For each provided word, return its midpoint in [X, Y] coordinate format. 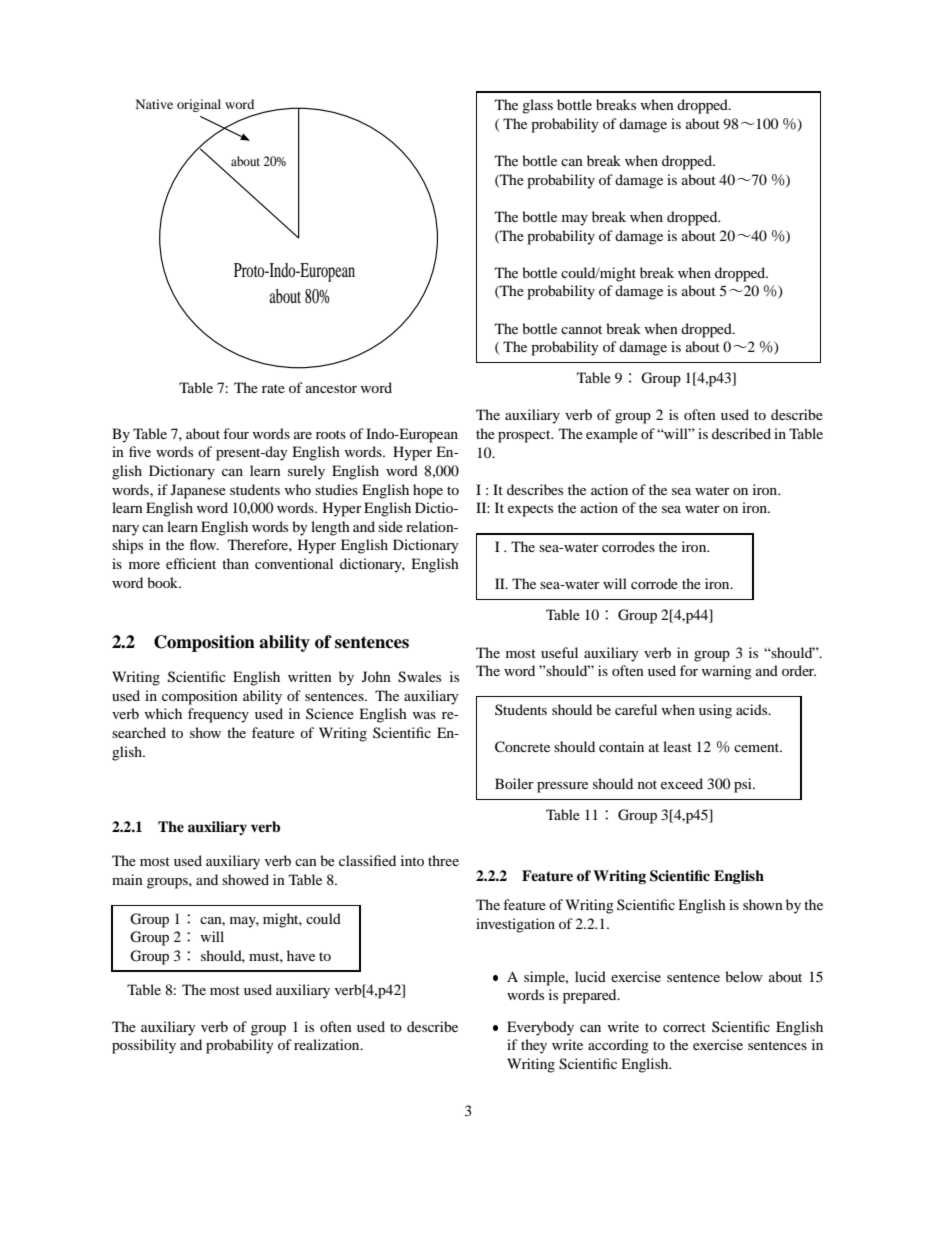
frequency [218, 715]
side [390, 526]
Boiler [514, 783]
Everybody [540, 1028]
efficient [191, 563]
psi [744, 785]
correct [684, 1027]
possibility [144, 1046]
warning [727, 672]
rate [273, 388]
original [199, 105]
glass [537, 106]
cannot [581, 329]
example [612, 435]
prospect [525, 436]
